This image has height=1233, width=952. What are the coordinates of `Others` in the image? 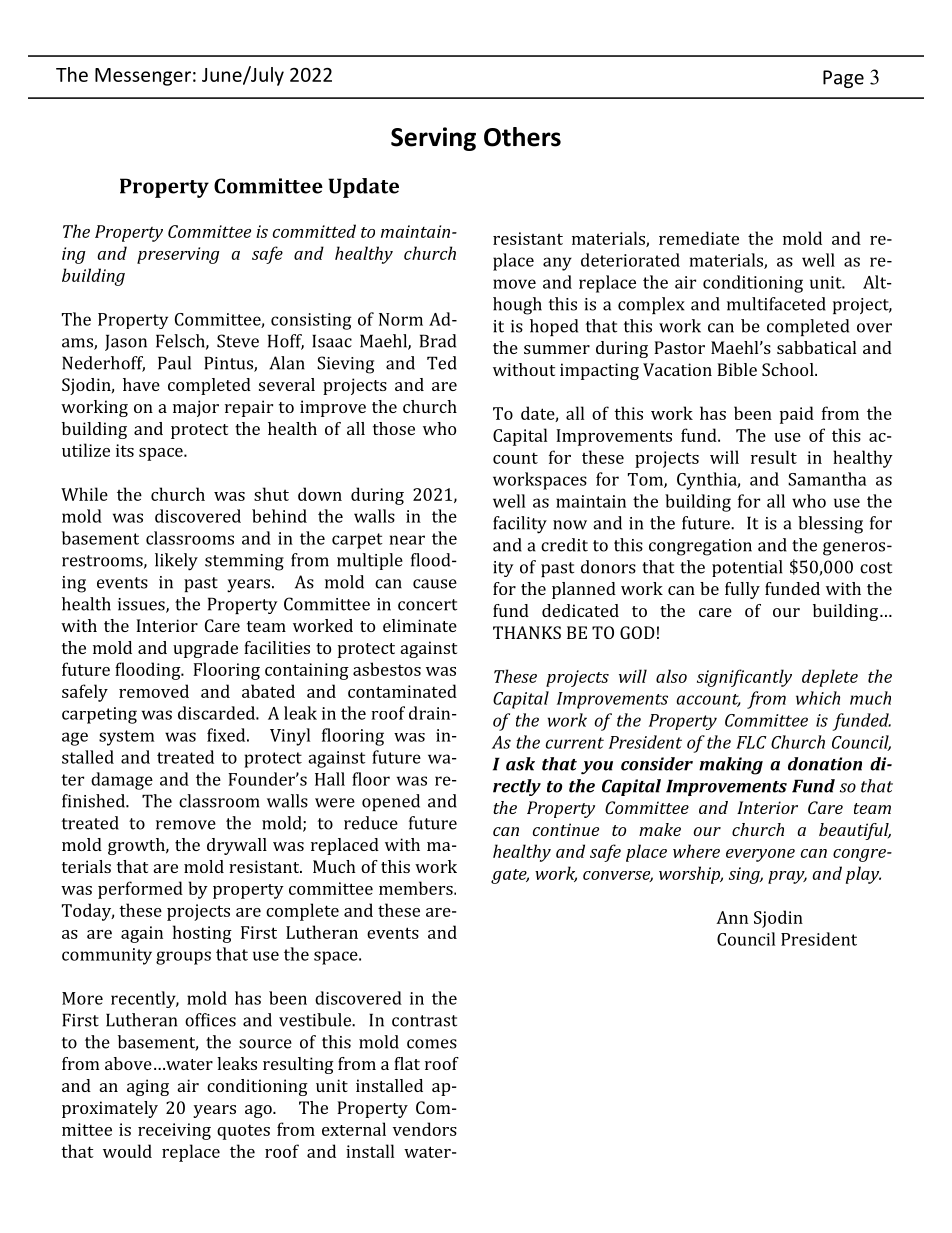 It's located at (522, 137).
